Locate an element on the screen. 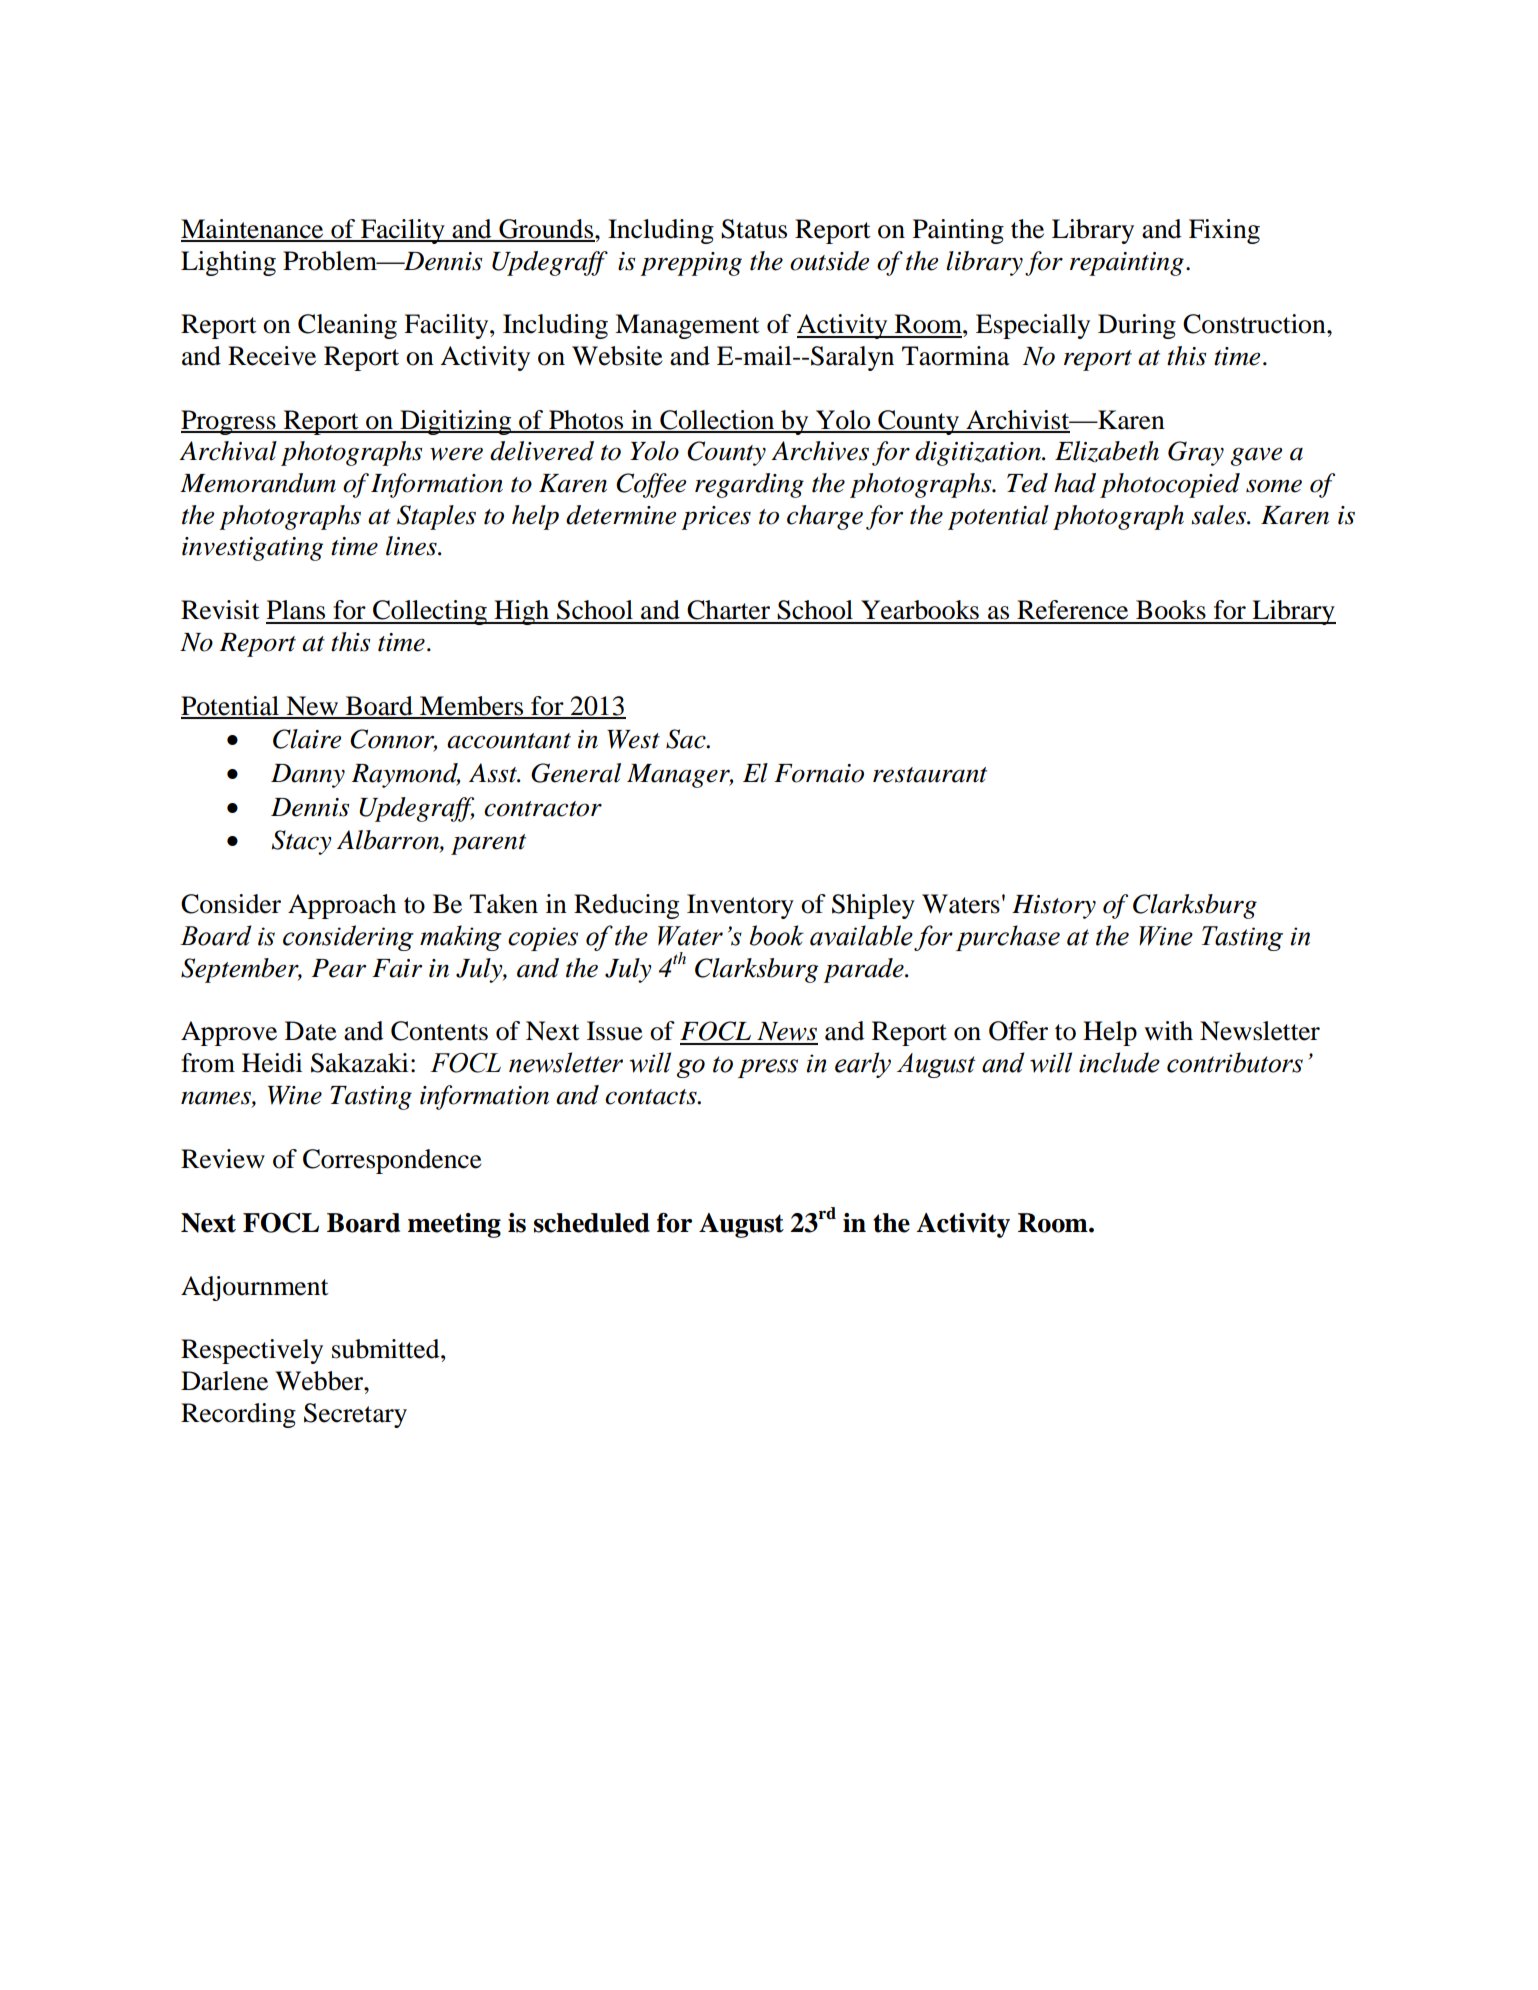  scheduled is located at coordinates (592, 1223).
